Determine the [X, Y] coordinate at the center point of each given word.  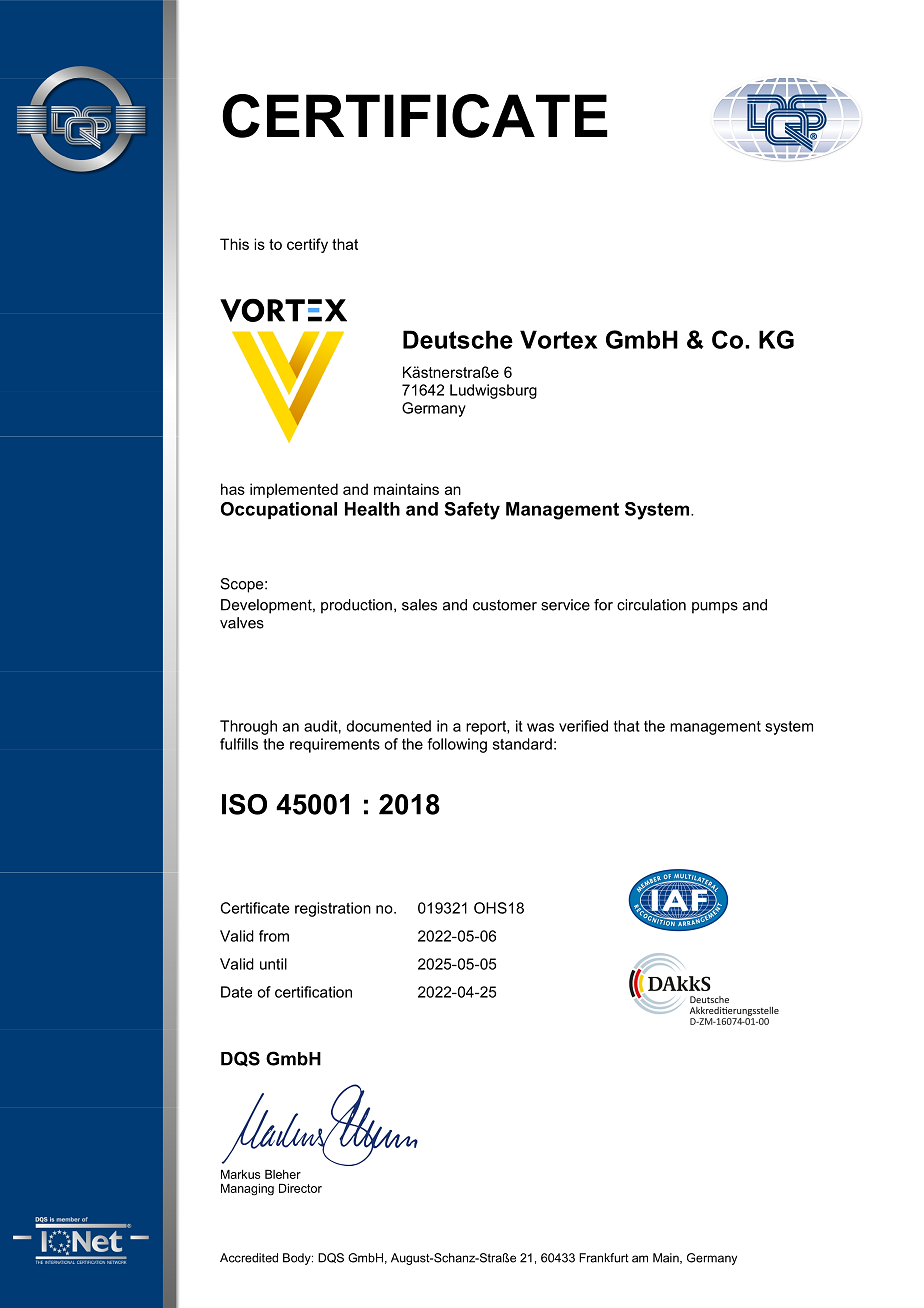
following [457, 745]
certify [307, 245]
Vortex [558, 339]
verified [583, 726]
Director [300, 1188]
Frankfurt [604, 1258]
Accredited [249, 1258]
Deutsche [458, 339]
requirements [335, 745]
